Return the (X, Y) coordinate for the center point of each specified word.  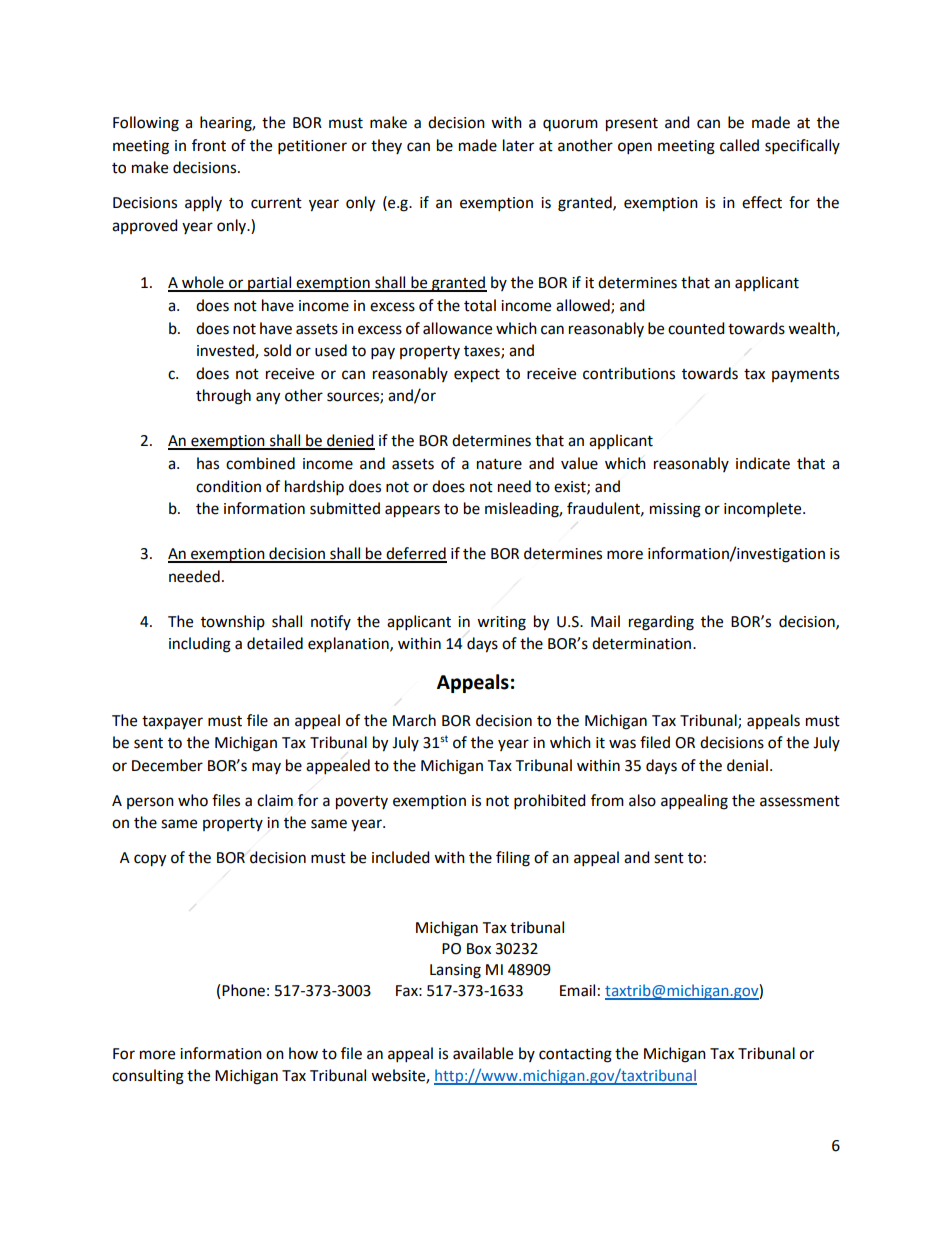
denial (747, 765)
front (209, 145)
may (266, 768)
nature (499, 464)
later (518, 145)
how (303, 1053)
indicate (763, 463)
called (739, 145)
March (414, 720)
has (208, 463)
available (483, 1053)
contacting (575, 1055)
